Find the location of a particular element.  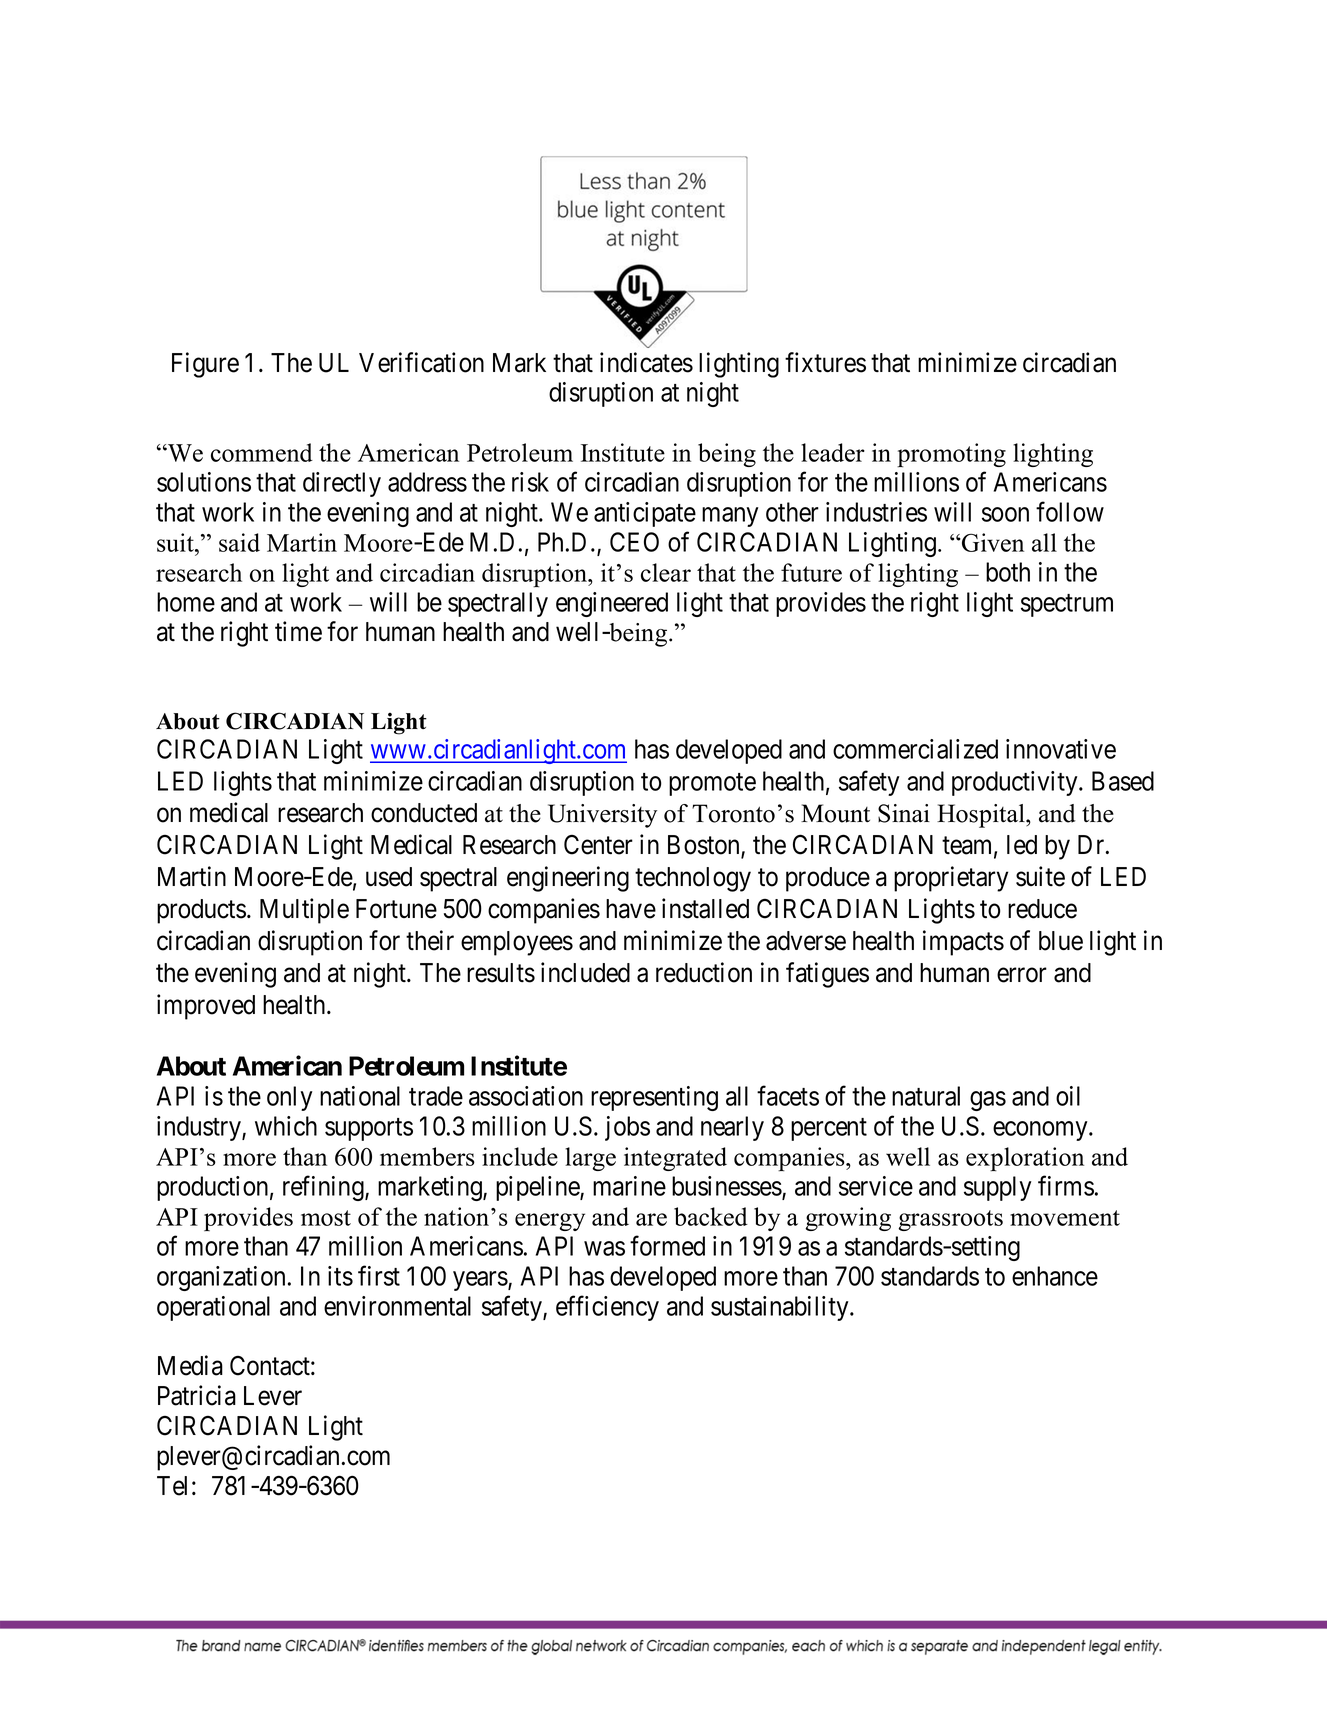

time is located at coordinates (298, 631).
